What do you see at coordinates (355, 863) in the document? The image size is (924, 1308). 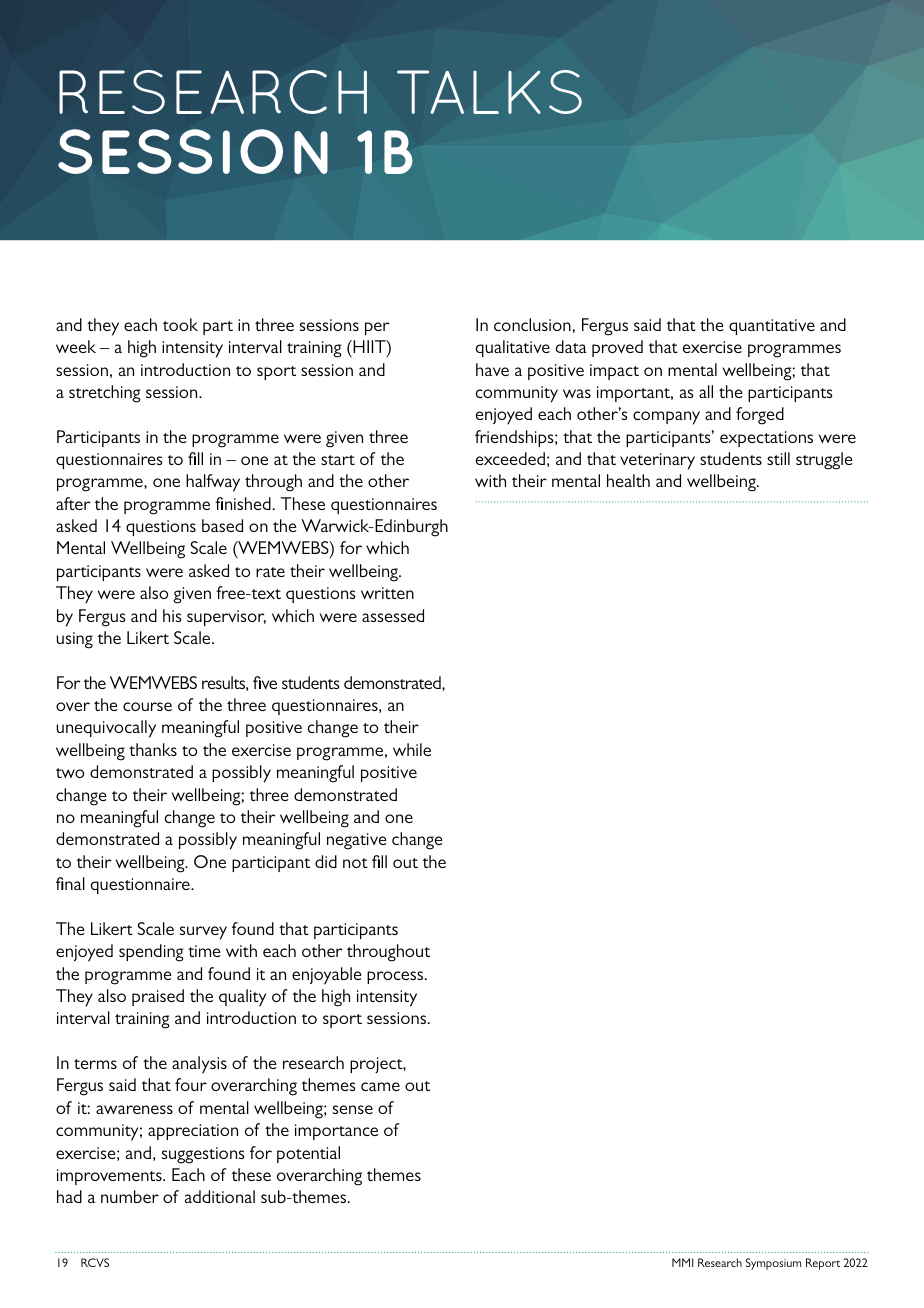 I see `not` at bounding box center [355, 863].
